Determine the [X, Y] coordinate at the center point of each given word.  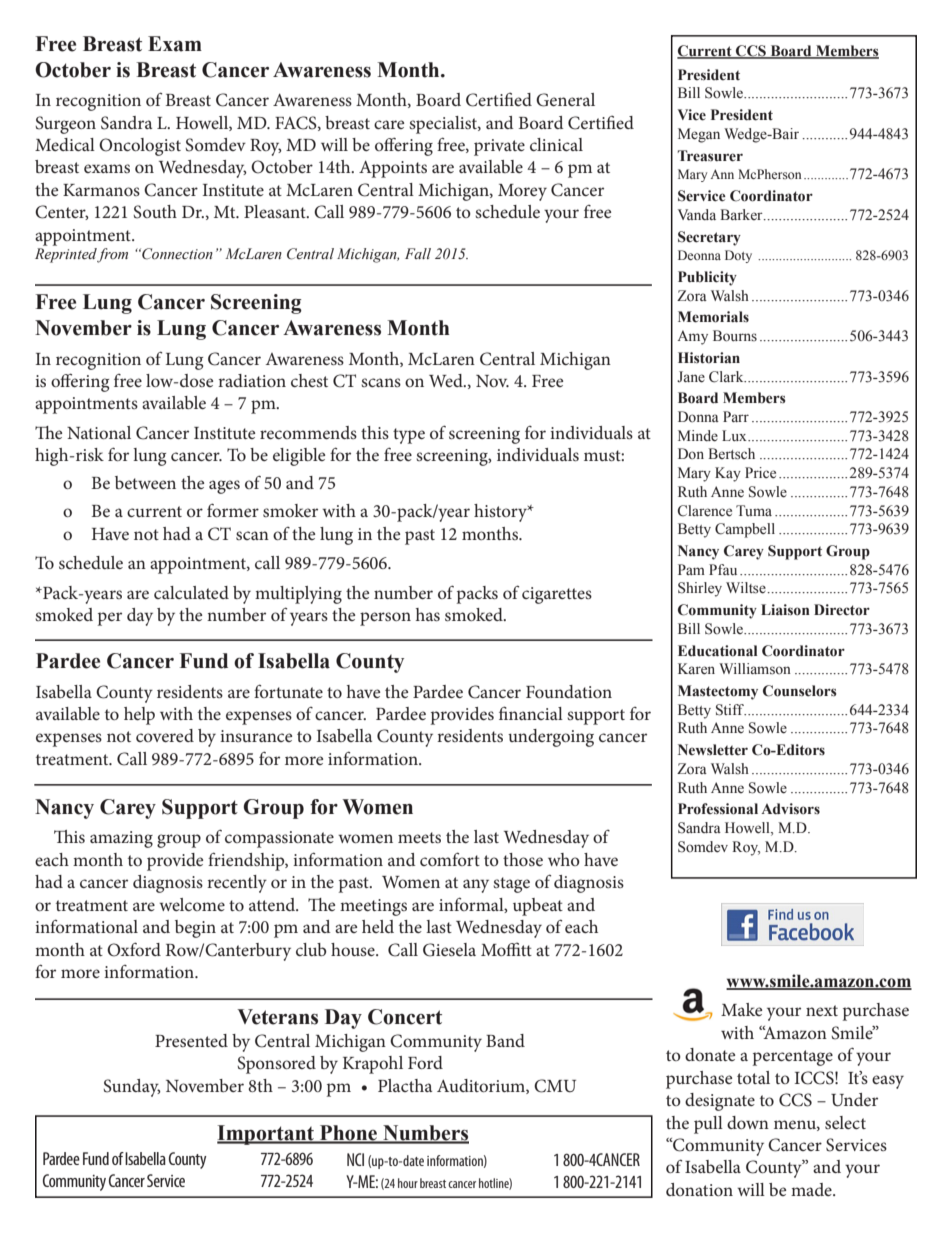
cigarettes [557, 595]
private [499, 147]
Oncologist [140, 147]
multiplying [298, 595]
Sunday [132, 1088]
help [139, 716]
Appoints [393, 169]
